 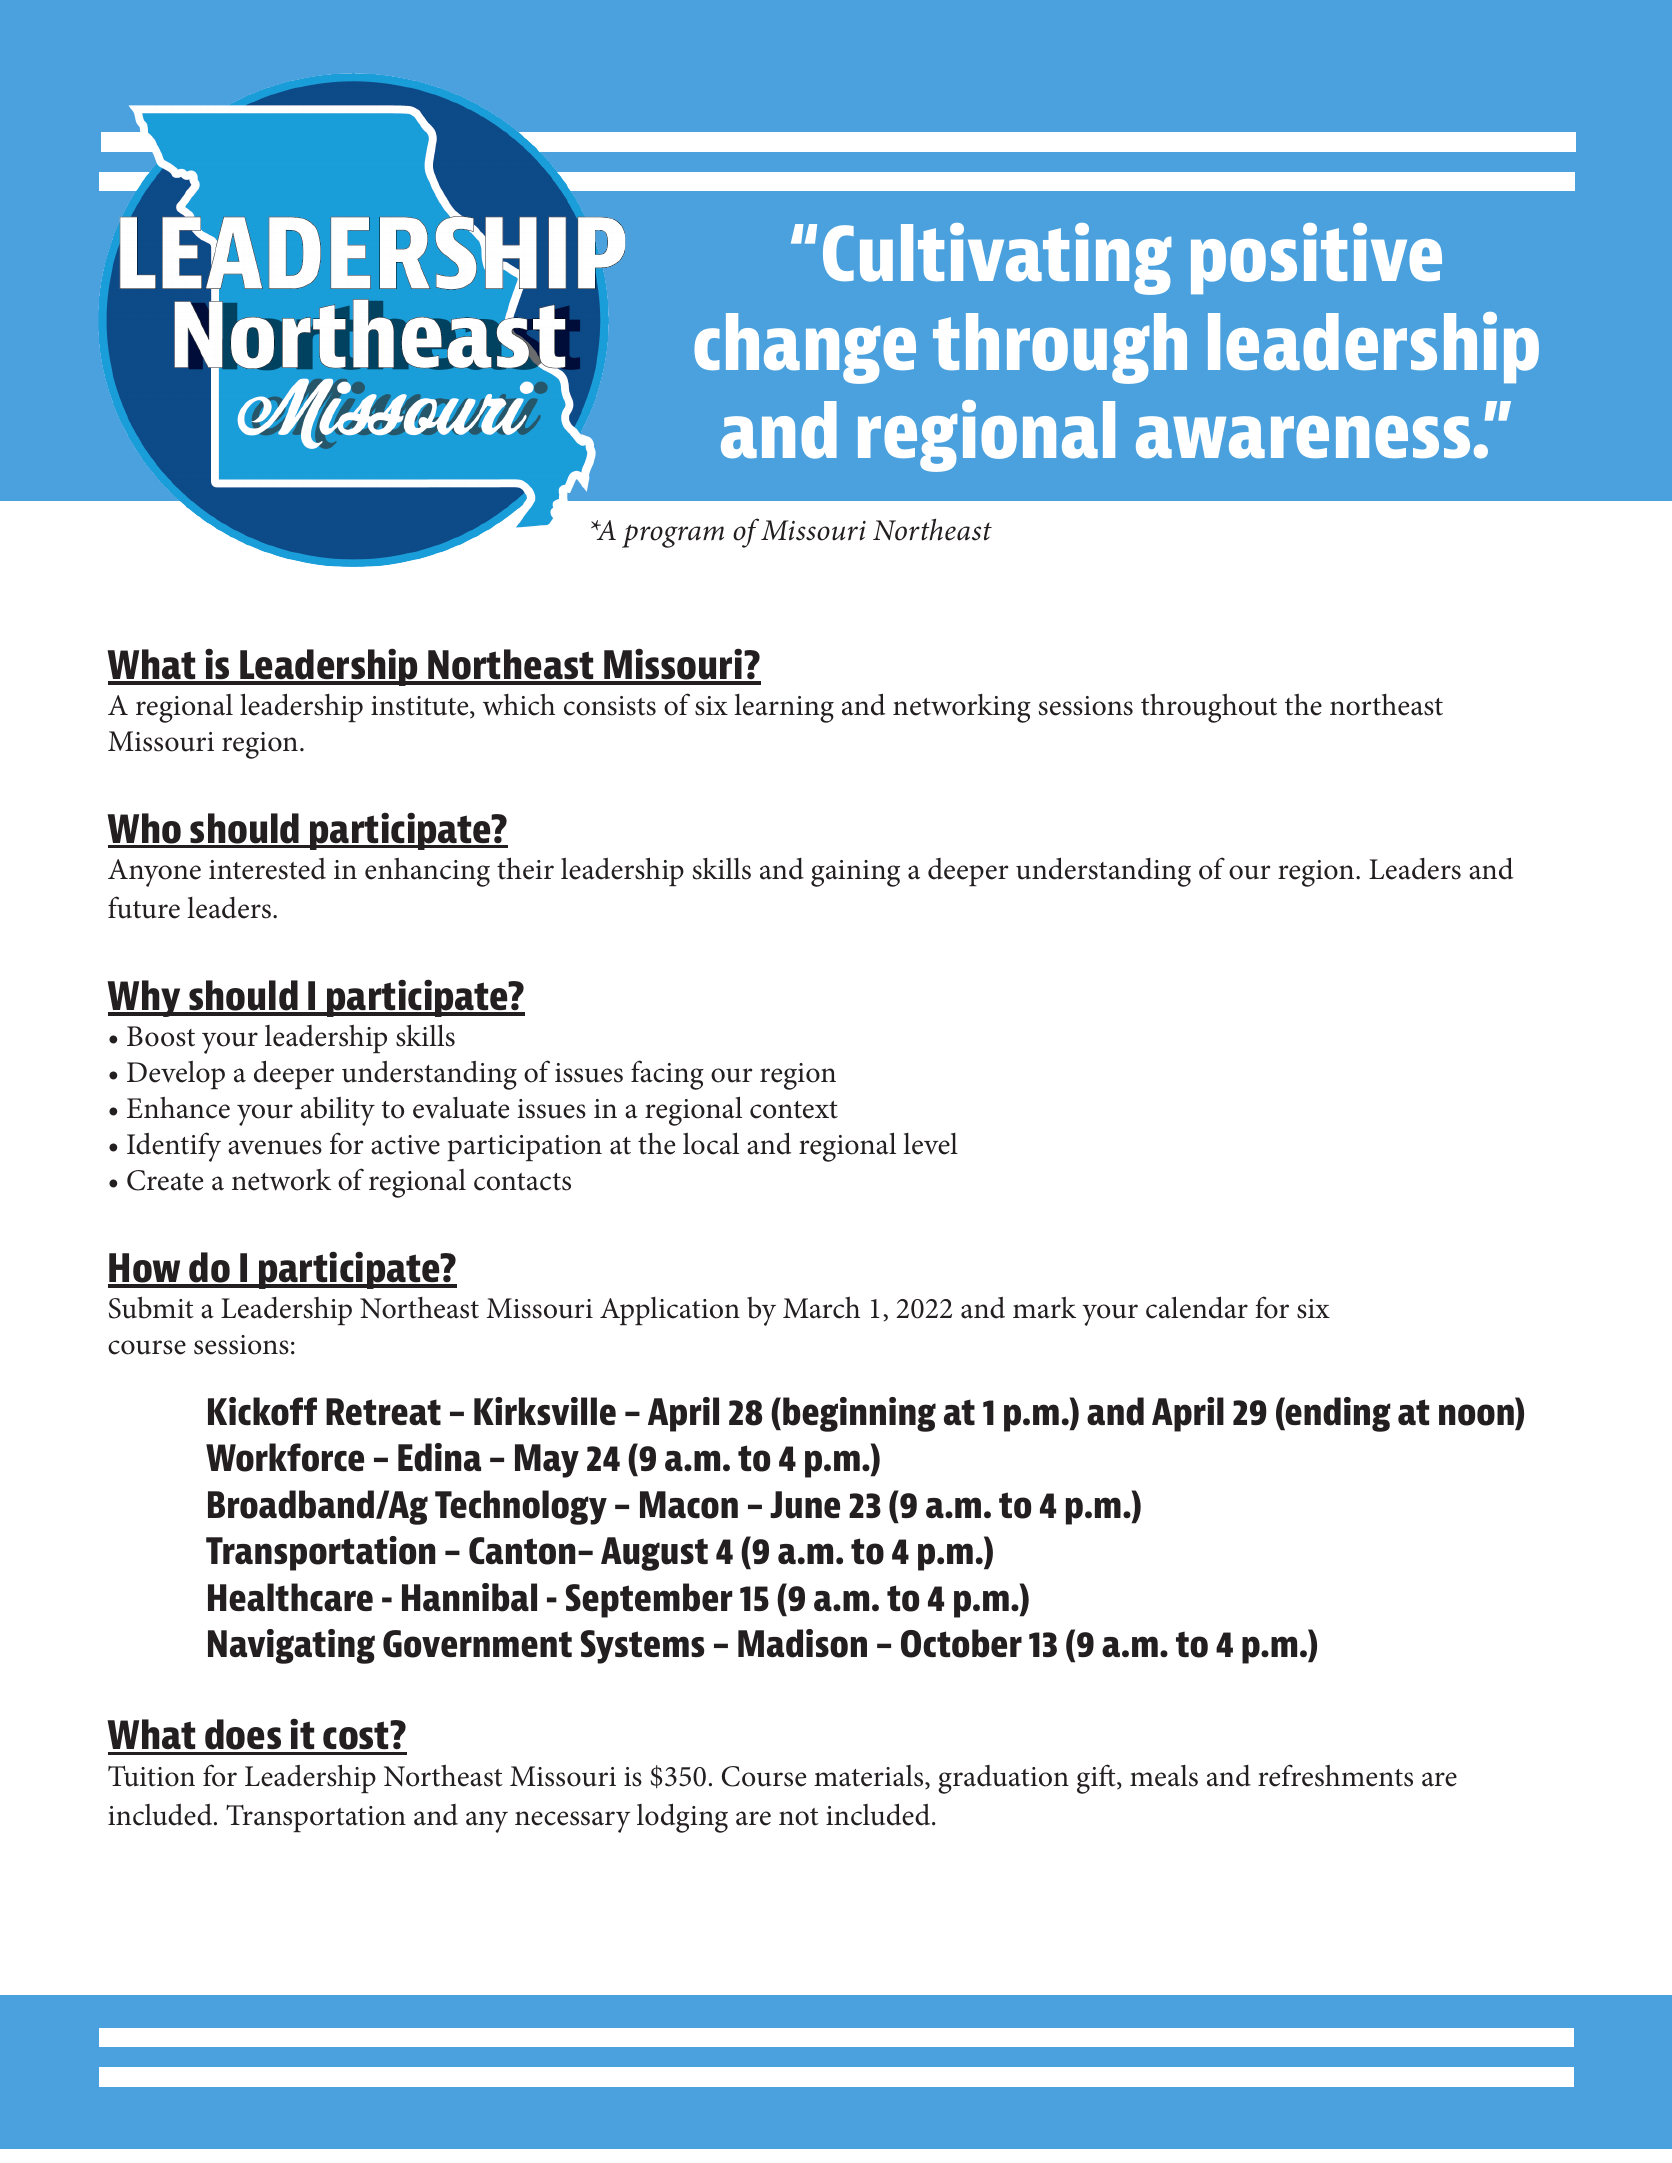 What do you see at coordinates (997, 259) in the screenshot?
I see `Cultivating` at bounding box center [997, 259].
